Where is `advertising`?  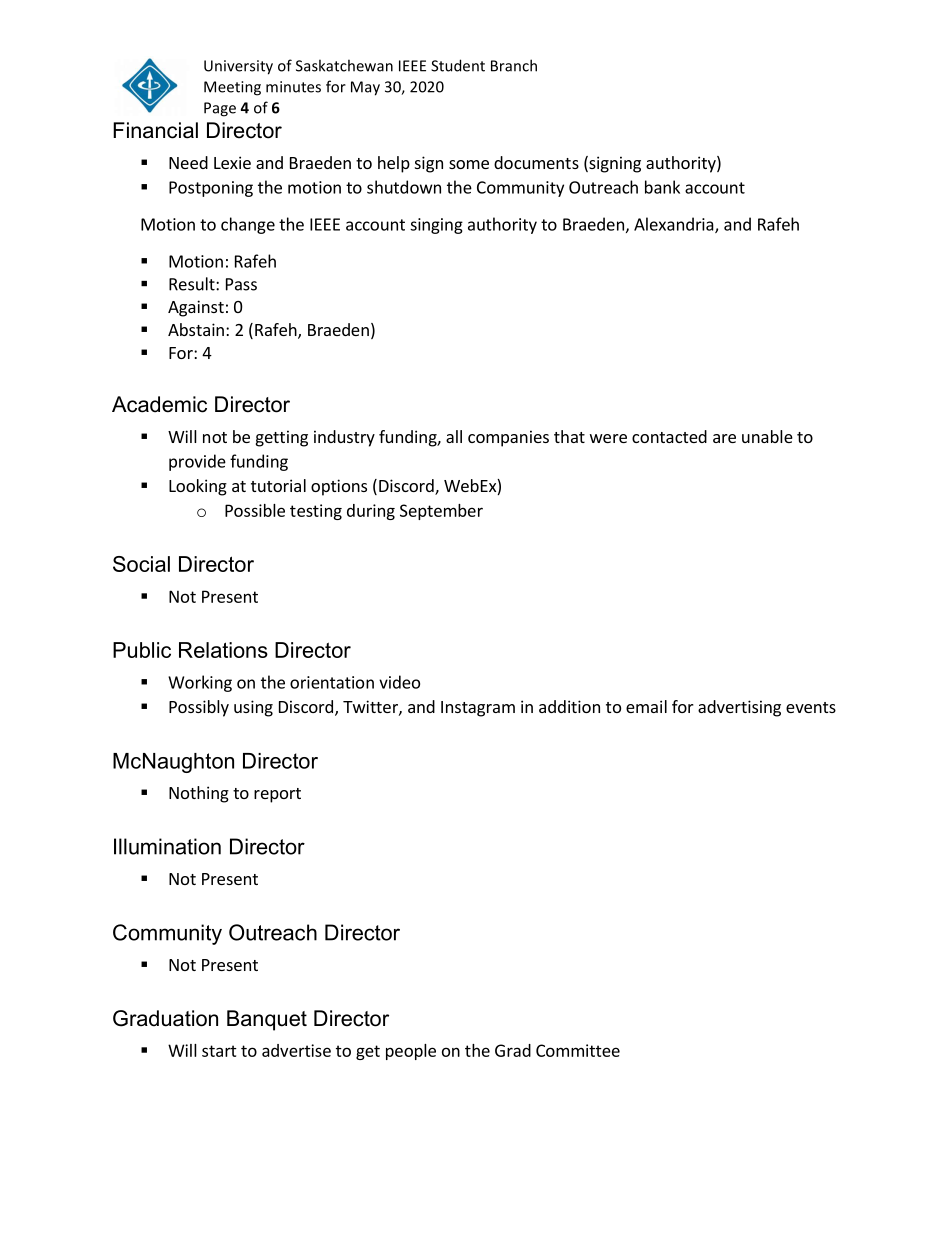
advertising is located at coordinates (739, 708).
